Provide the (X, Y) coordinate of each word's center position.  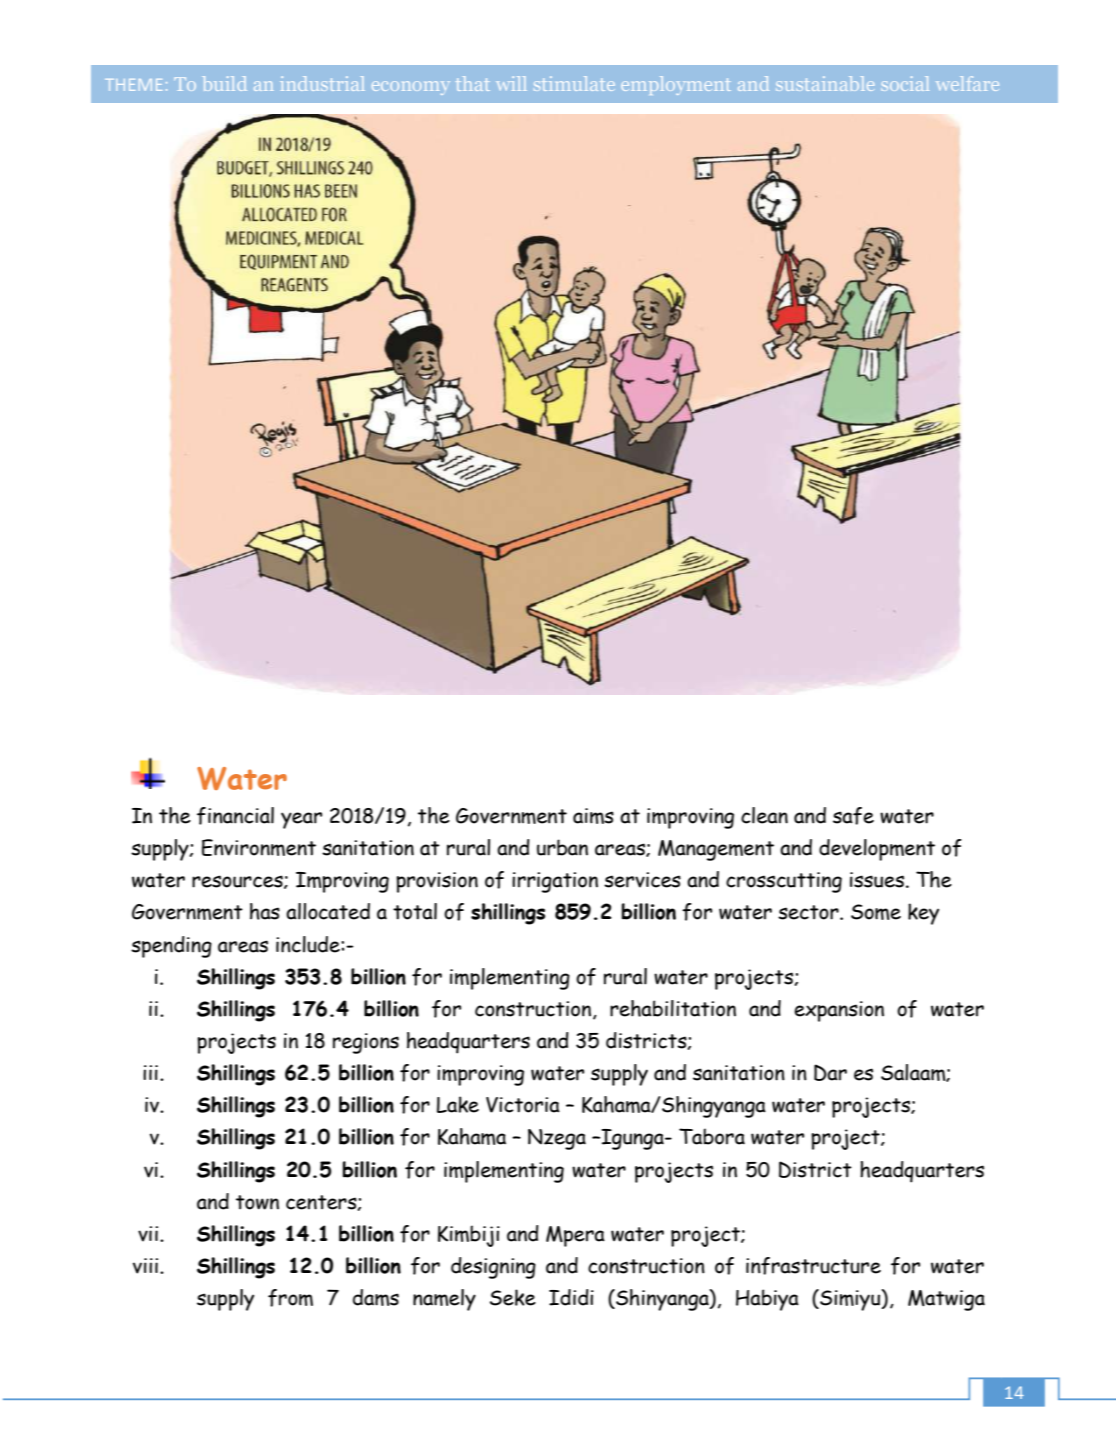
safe (853, 816)
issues (877, 880)
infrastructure (813, 1266)
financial (235, 816)
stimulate (574, 83)
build (225, 83)
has (265, 911)
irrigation (555, 882)
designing (493, 1268)
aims (593, 816)
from (290, 1298)
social (905, 83)
